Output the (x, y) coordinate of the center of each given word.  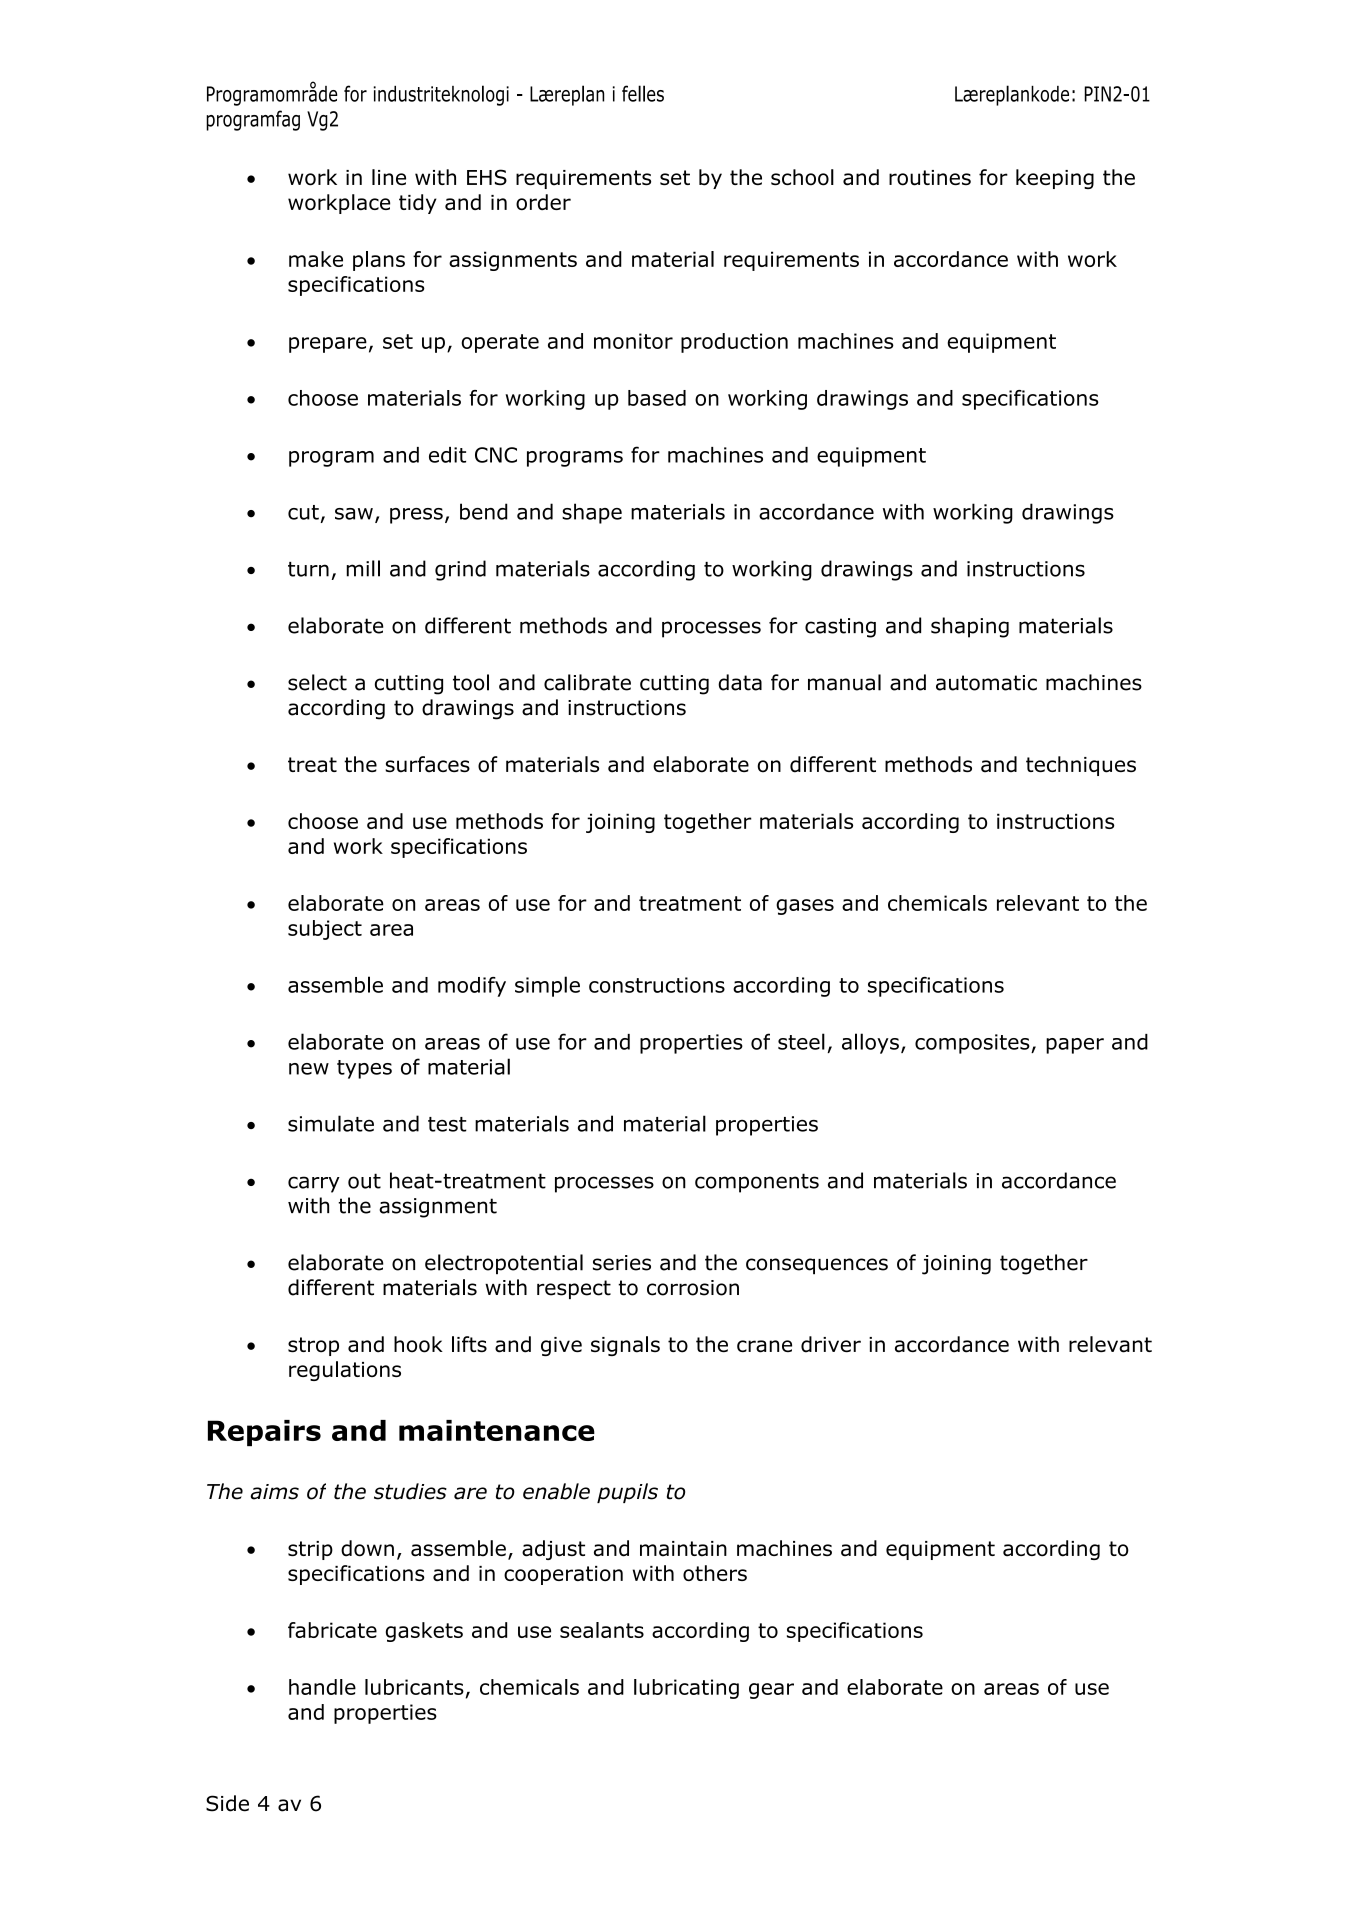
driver (831, 1344)
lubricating (686, 1689)
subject (325, 930)
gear (771, 1691)
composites (973, 1044)
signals (625, 1346)
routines (930, 178)
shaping (970, 627)
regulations (345, 1371)
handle (322, 1687)
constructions (657, 985)
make (316, 259)
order (543, 202)
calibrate (587, 682)
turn (308, 569)
